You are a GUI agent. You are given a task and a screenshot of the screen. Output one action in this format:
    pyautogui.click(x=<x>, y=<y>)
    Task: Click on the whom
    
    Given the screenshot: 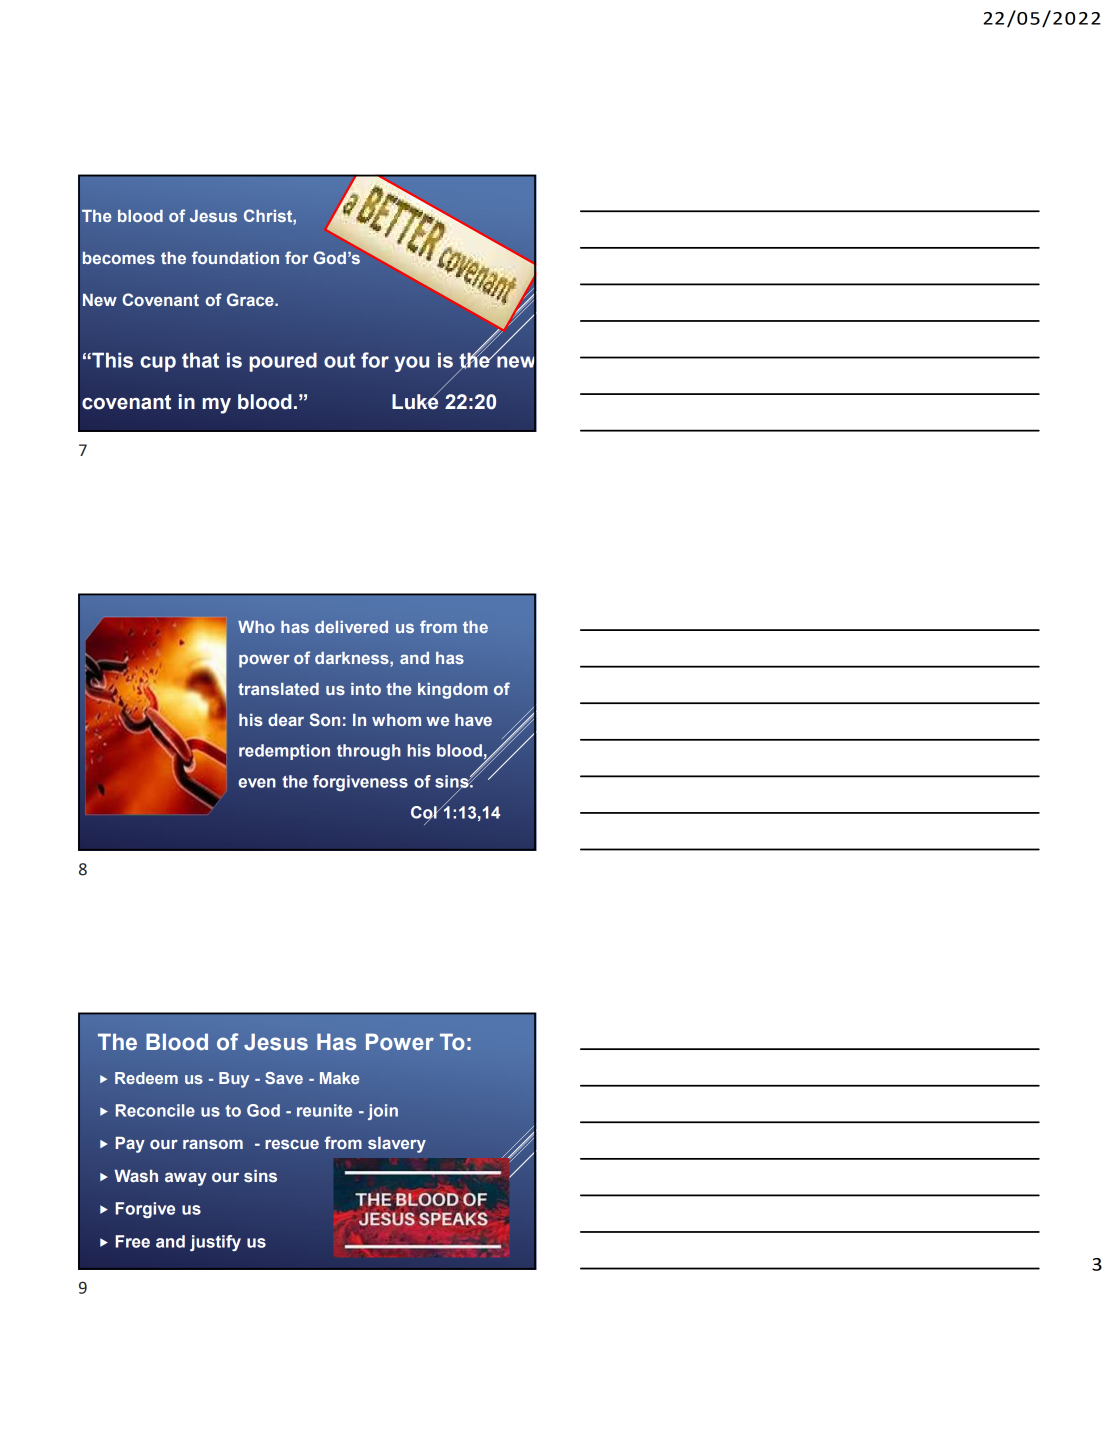 What is the action you would take?
    pyautogui.click(x=396, y=720)
